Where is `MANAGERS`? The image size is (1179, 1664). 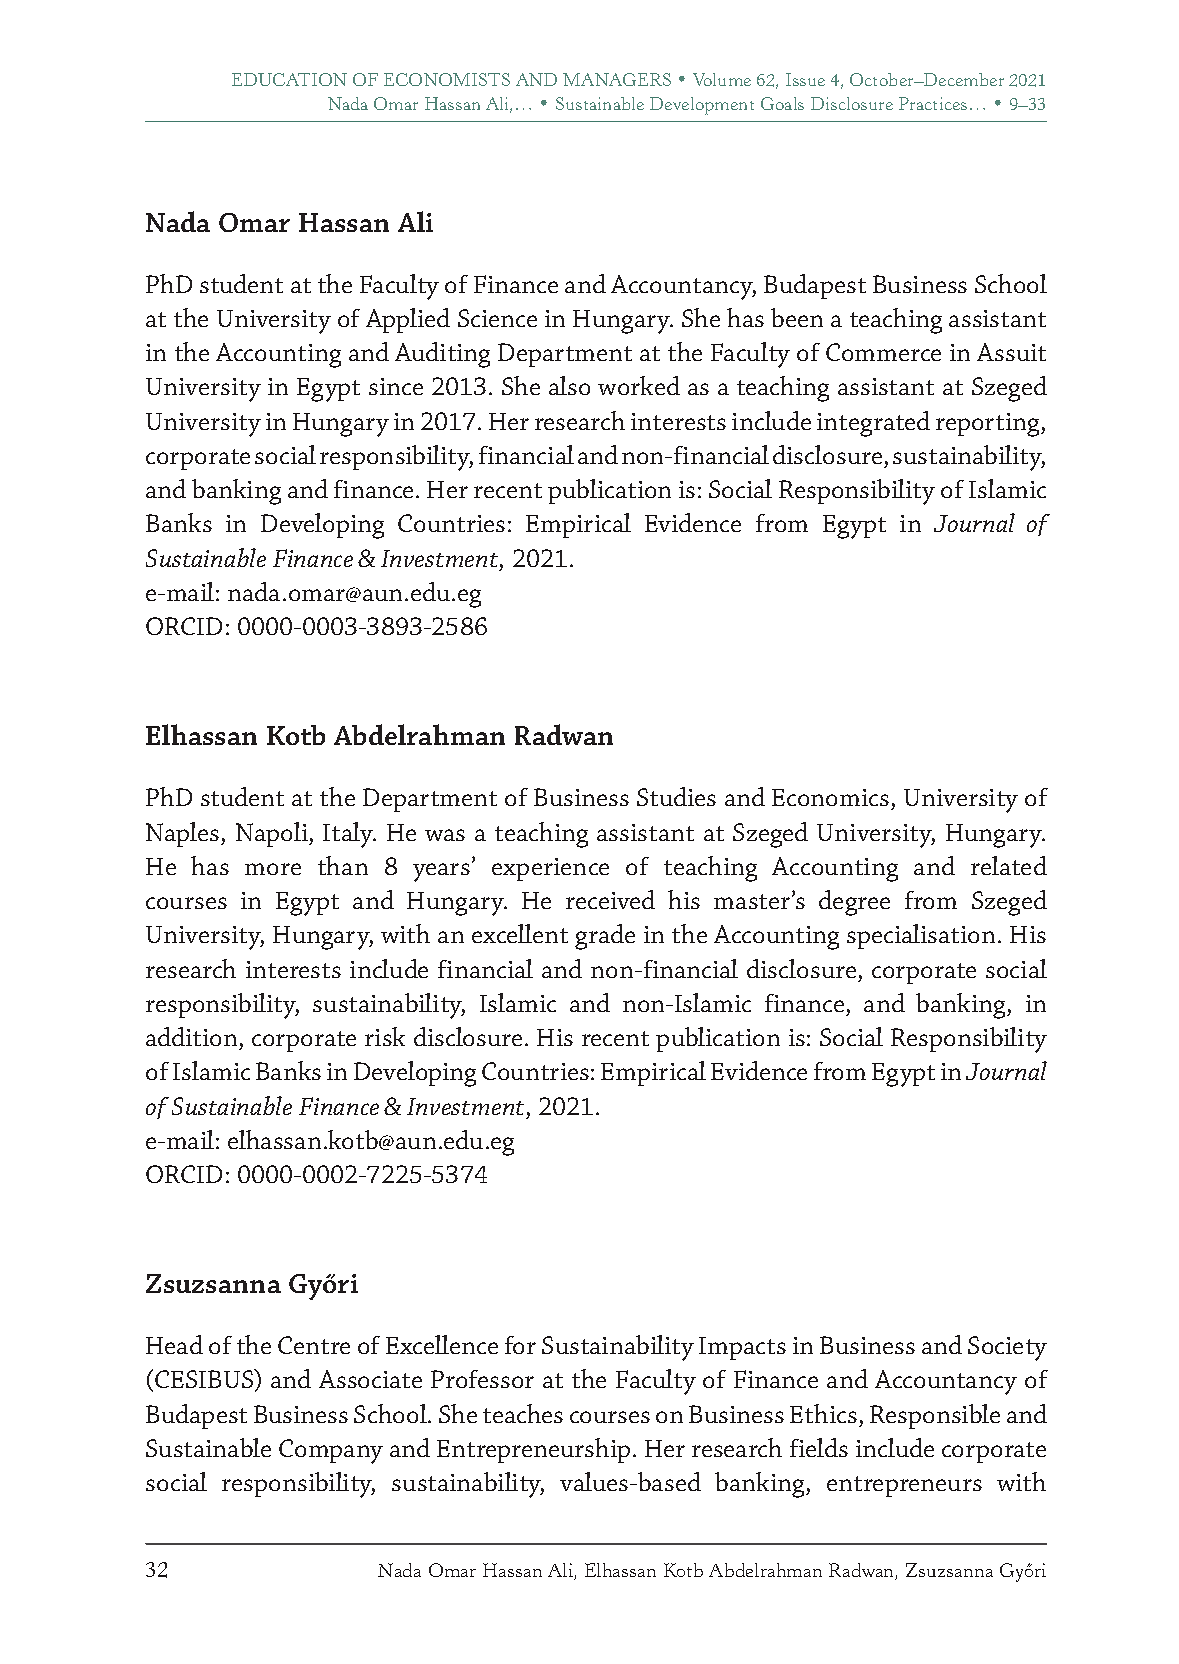
MANAGERS is located at coordinates (617, 79).
